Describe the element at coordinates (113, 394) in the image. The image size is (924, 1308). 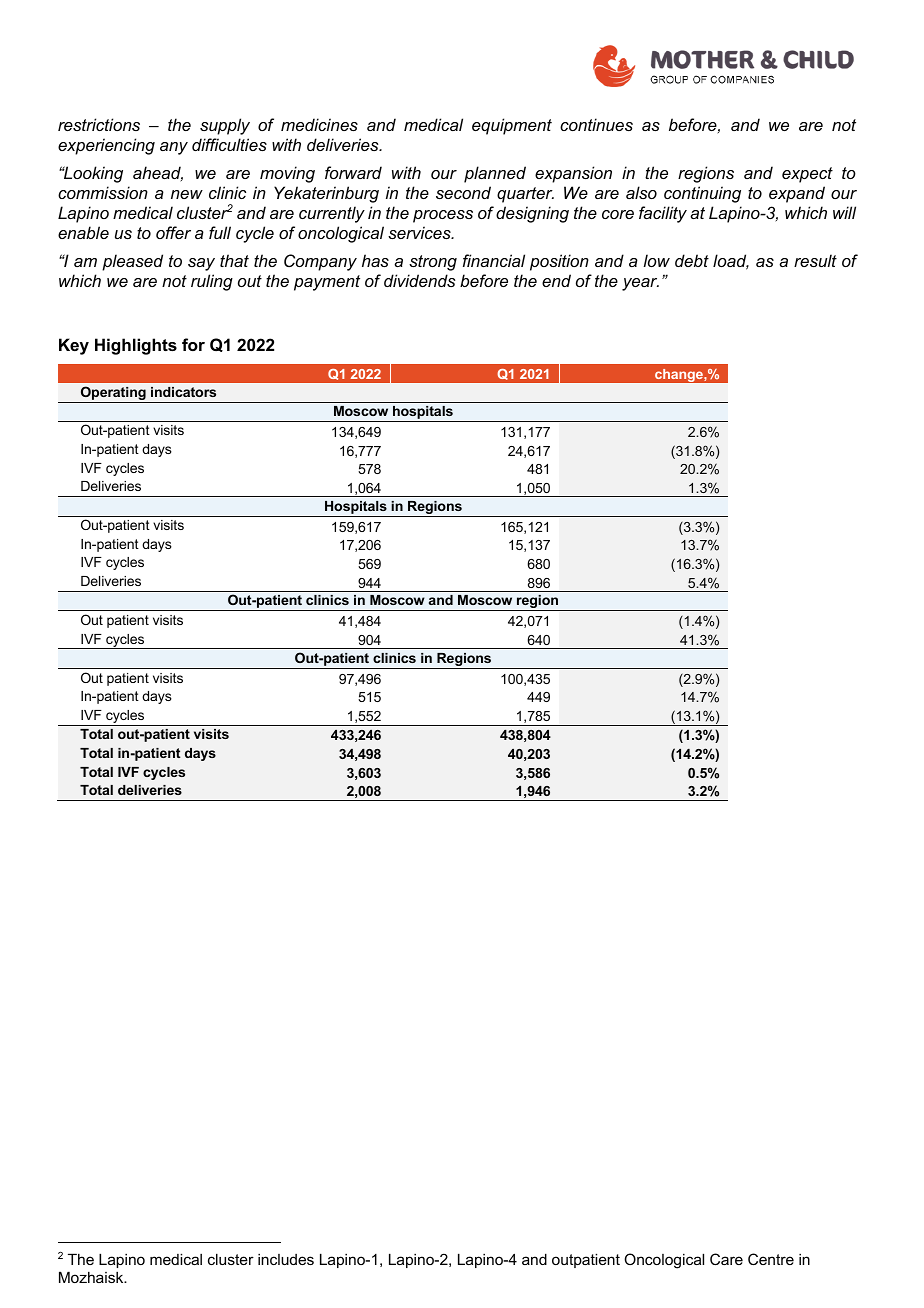
I see `Operating` at that location.
